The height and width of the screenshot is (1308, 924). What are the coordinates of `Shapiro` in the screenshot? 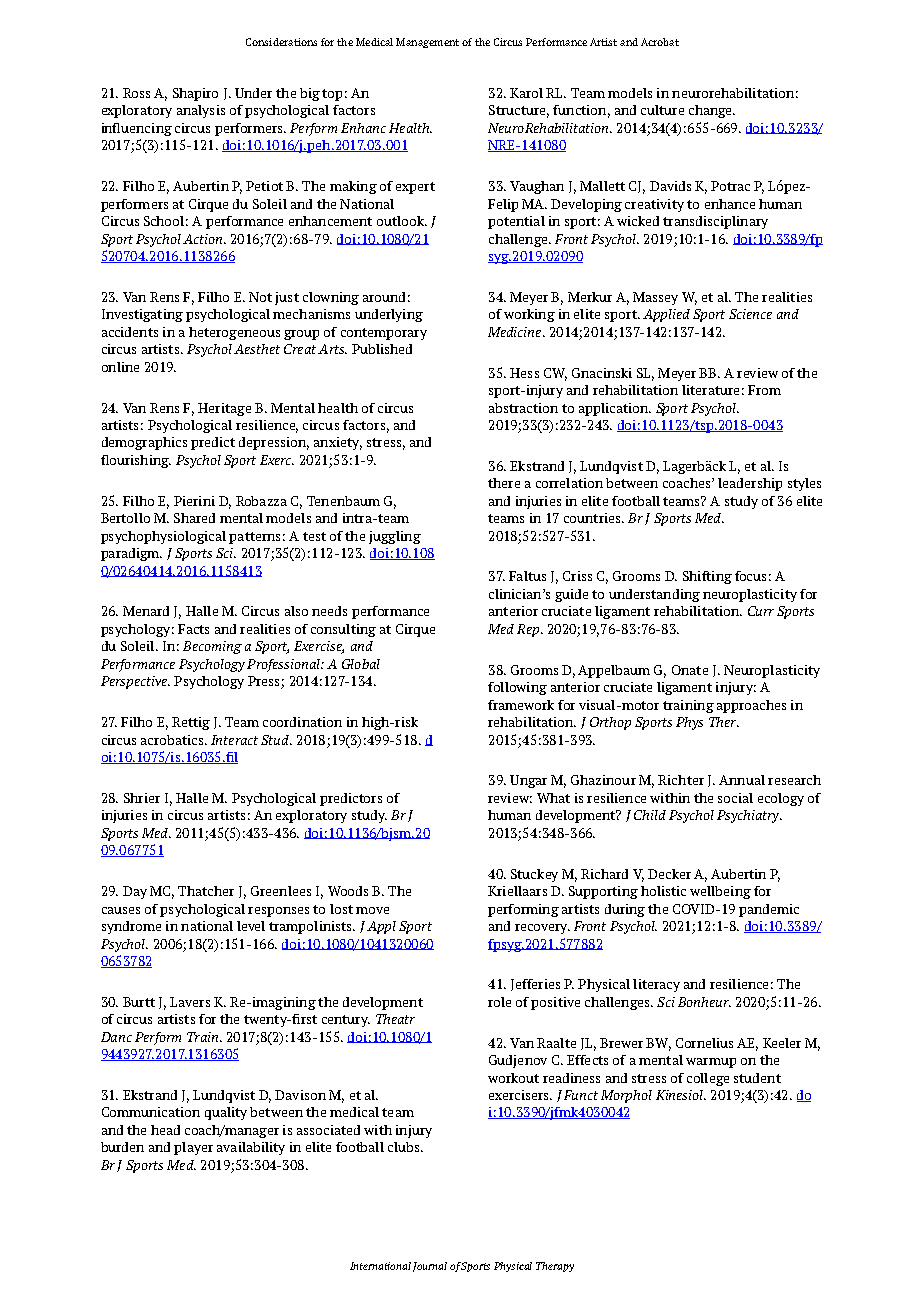 It's located at (195, 94).
